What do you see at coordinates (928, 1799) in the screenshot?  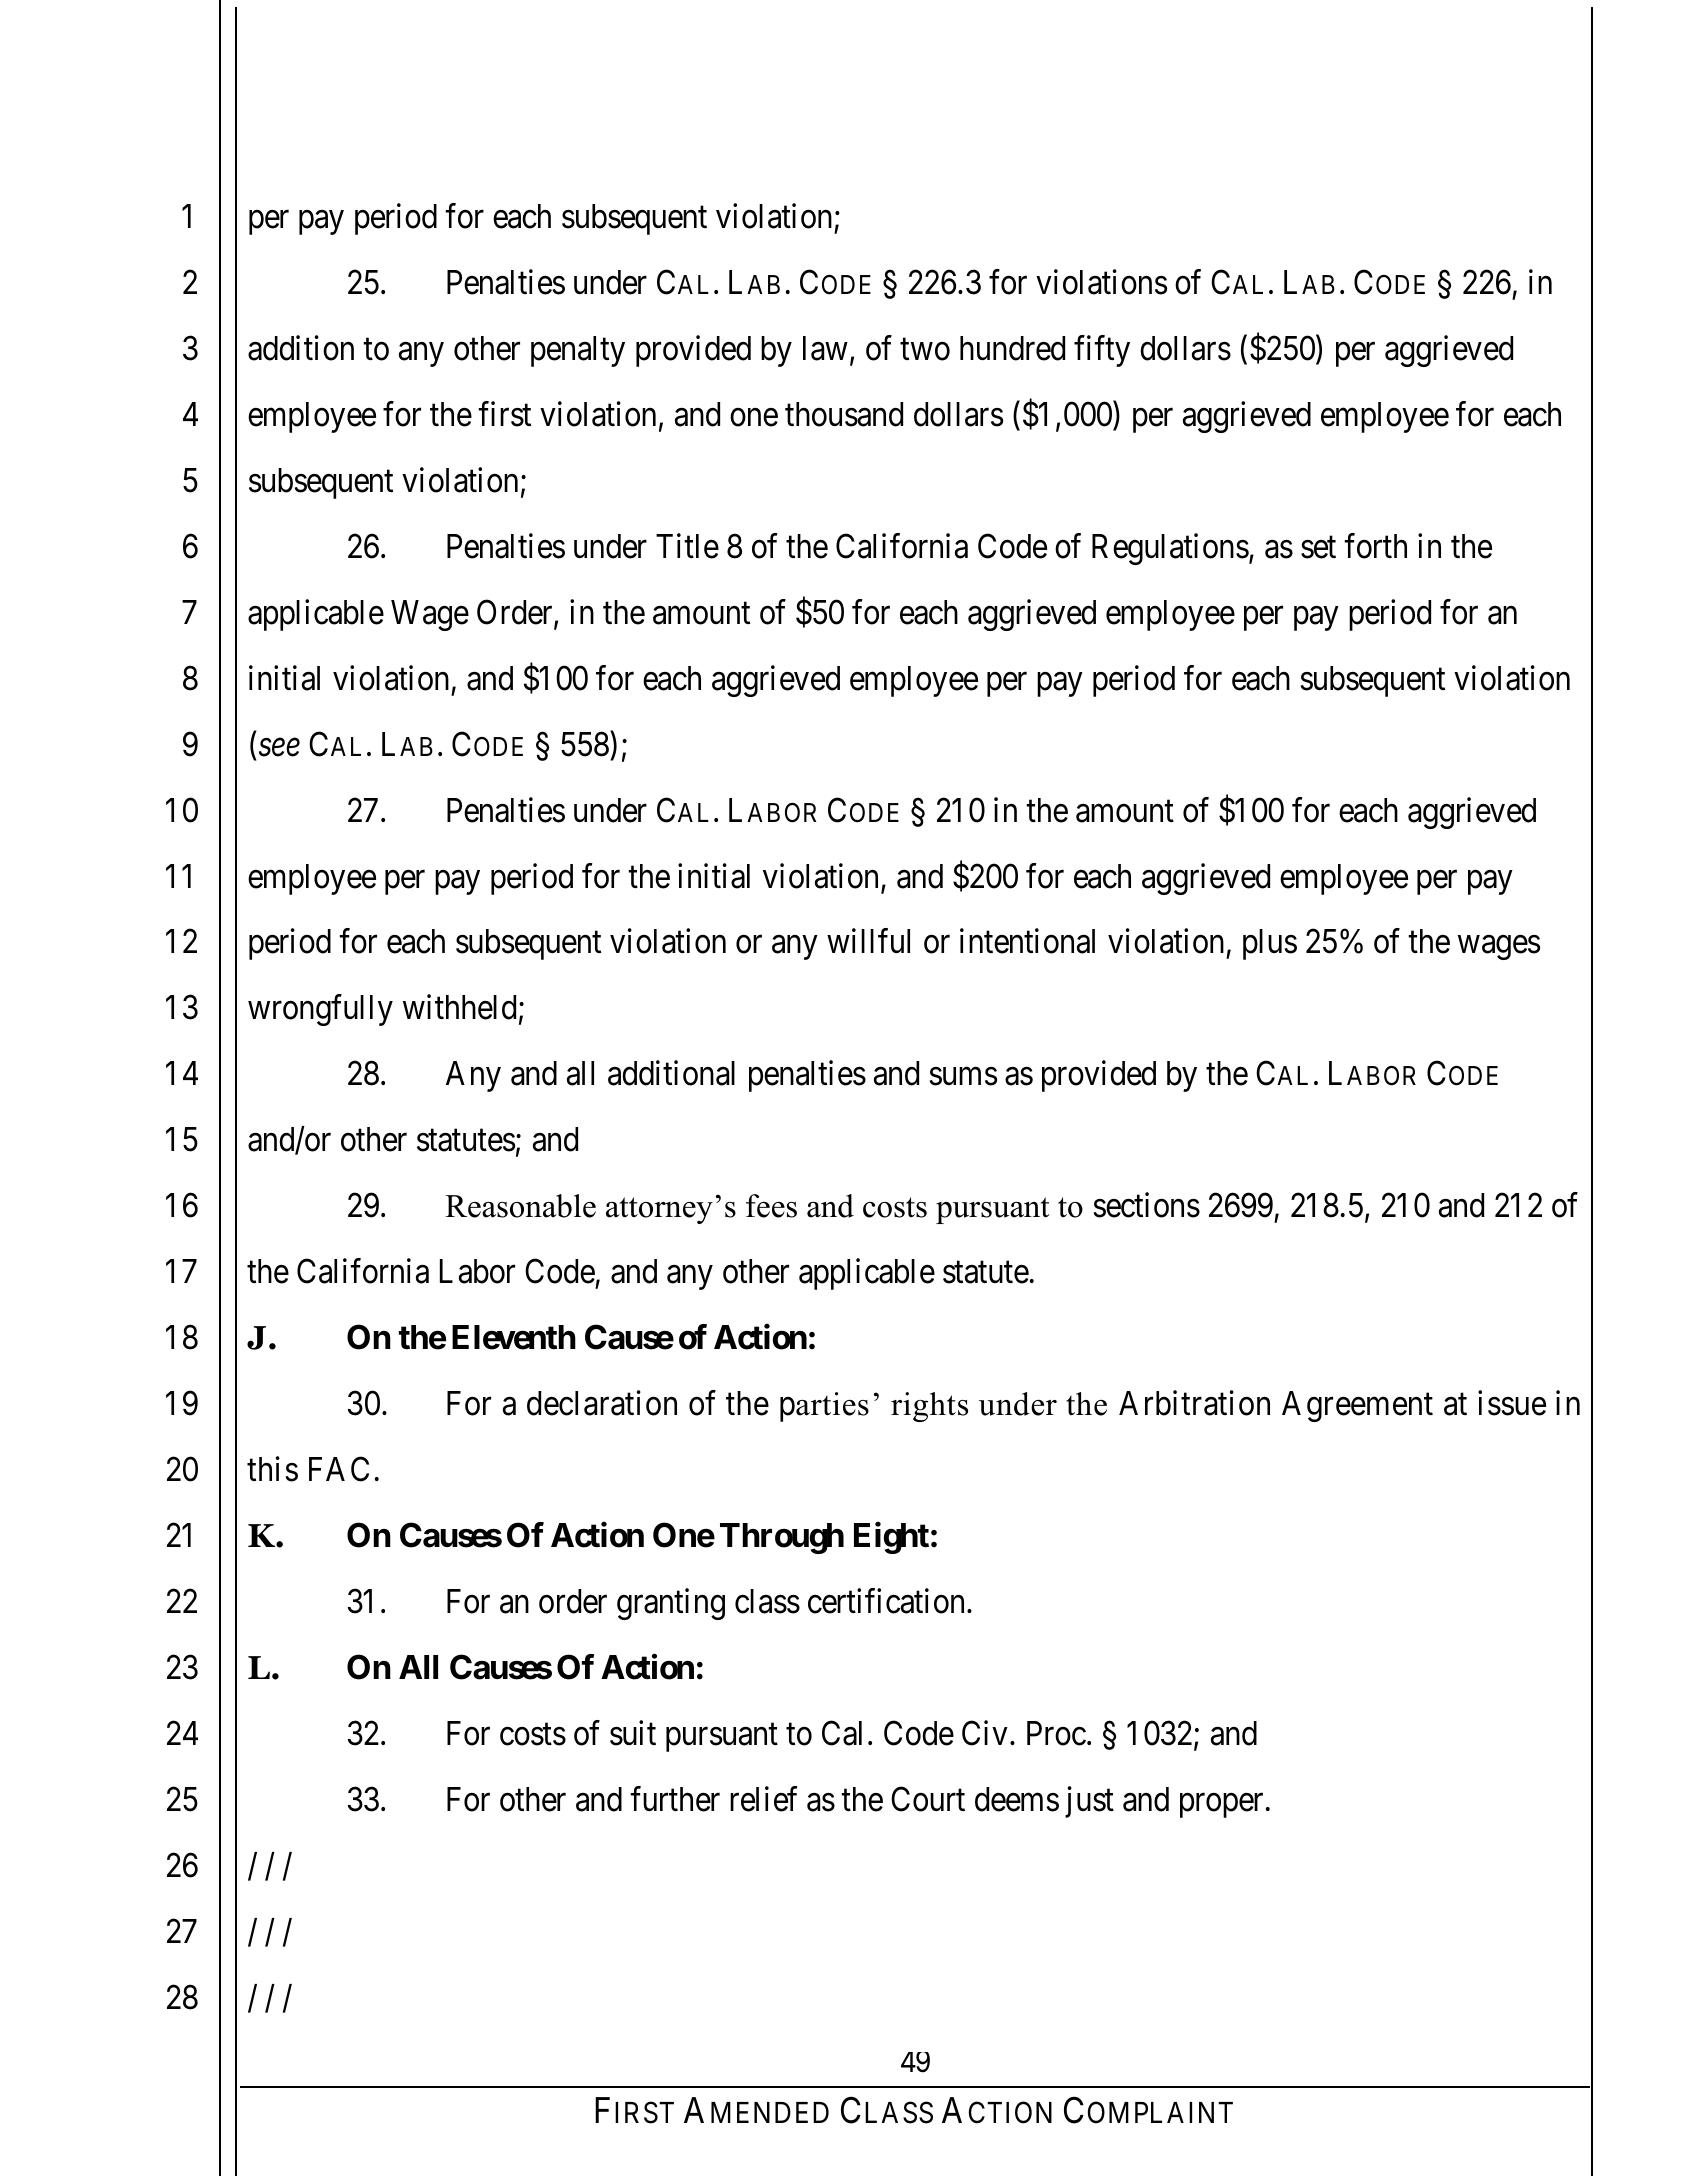 I see `Court` at bounding box center [928, 1799].
